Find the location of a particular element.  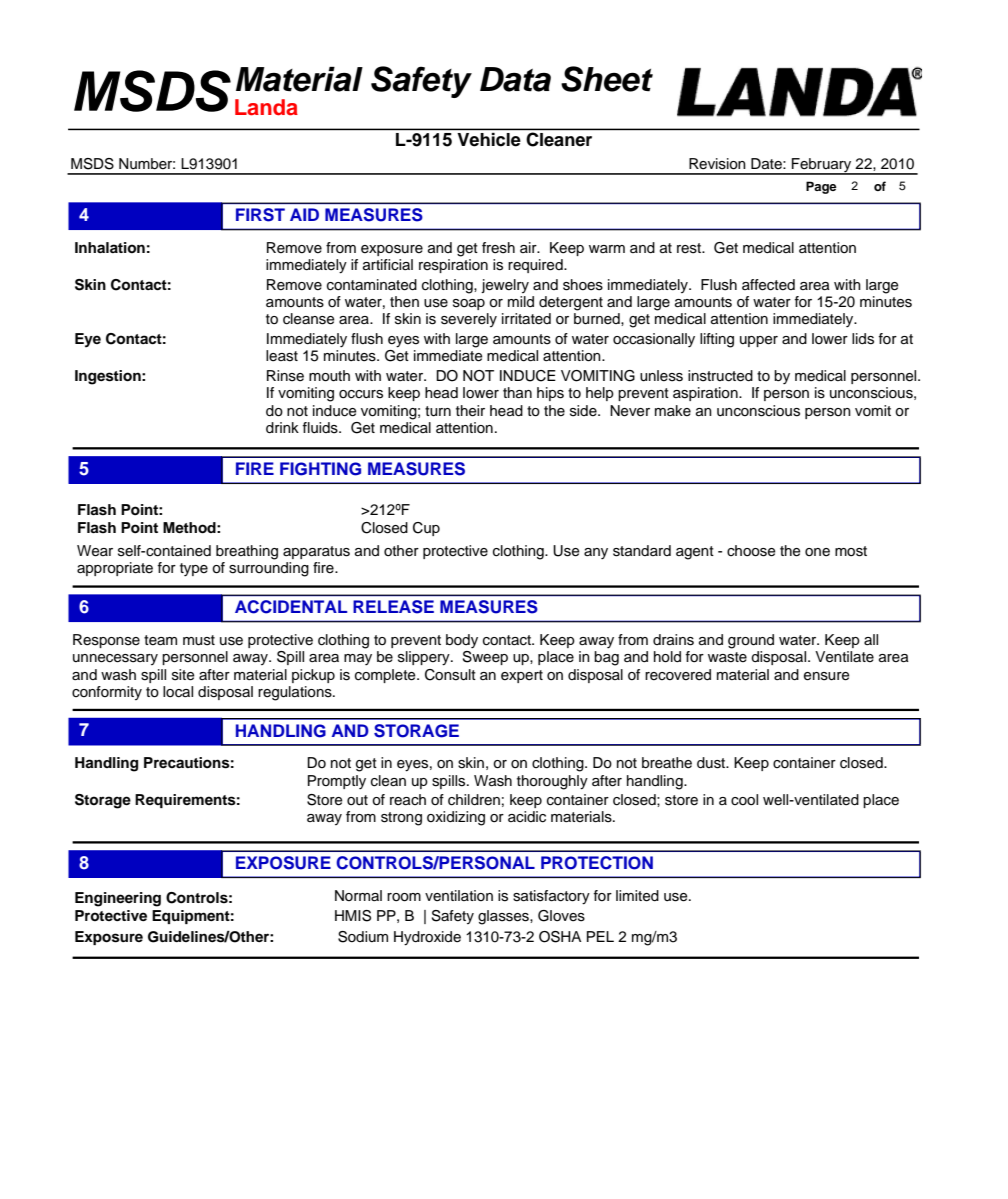

than is located at coordinates (517, 393).
